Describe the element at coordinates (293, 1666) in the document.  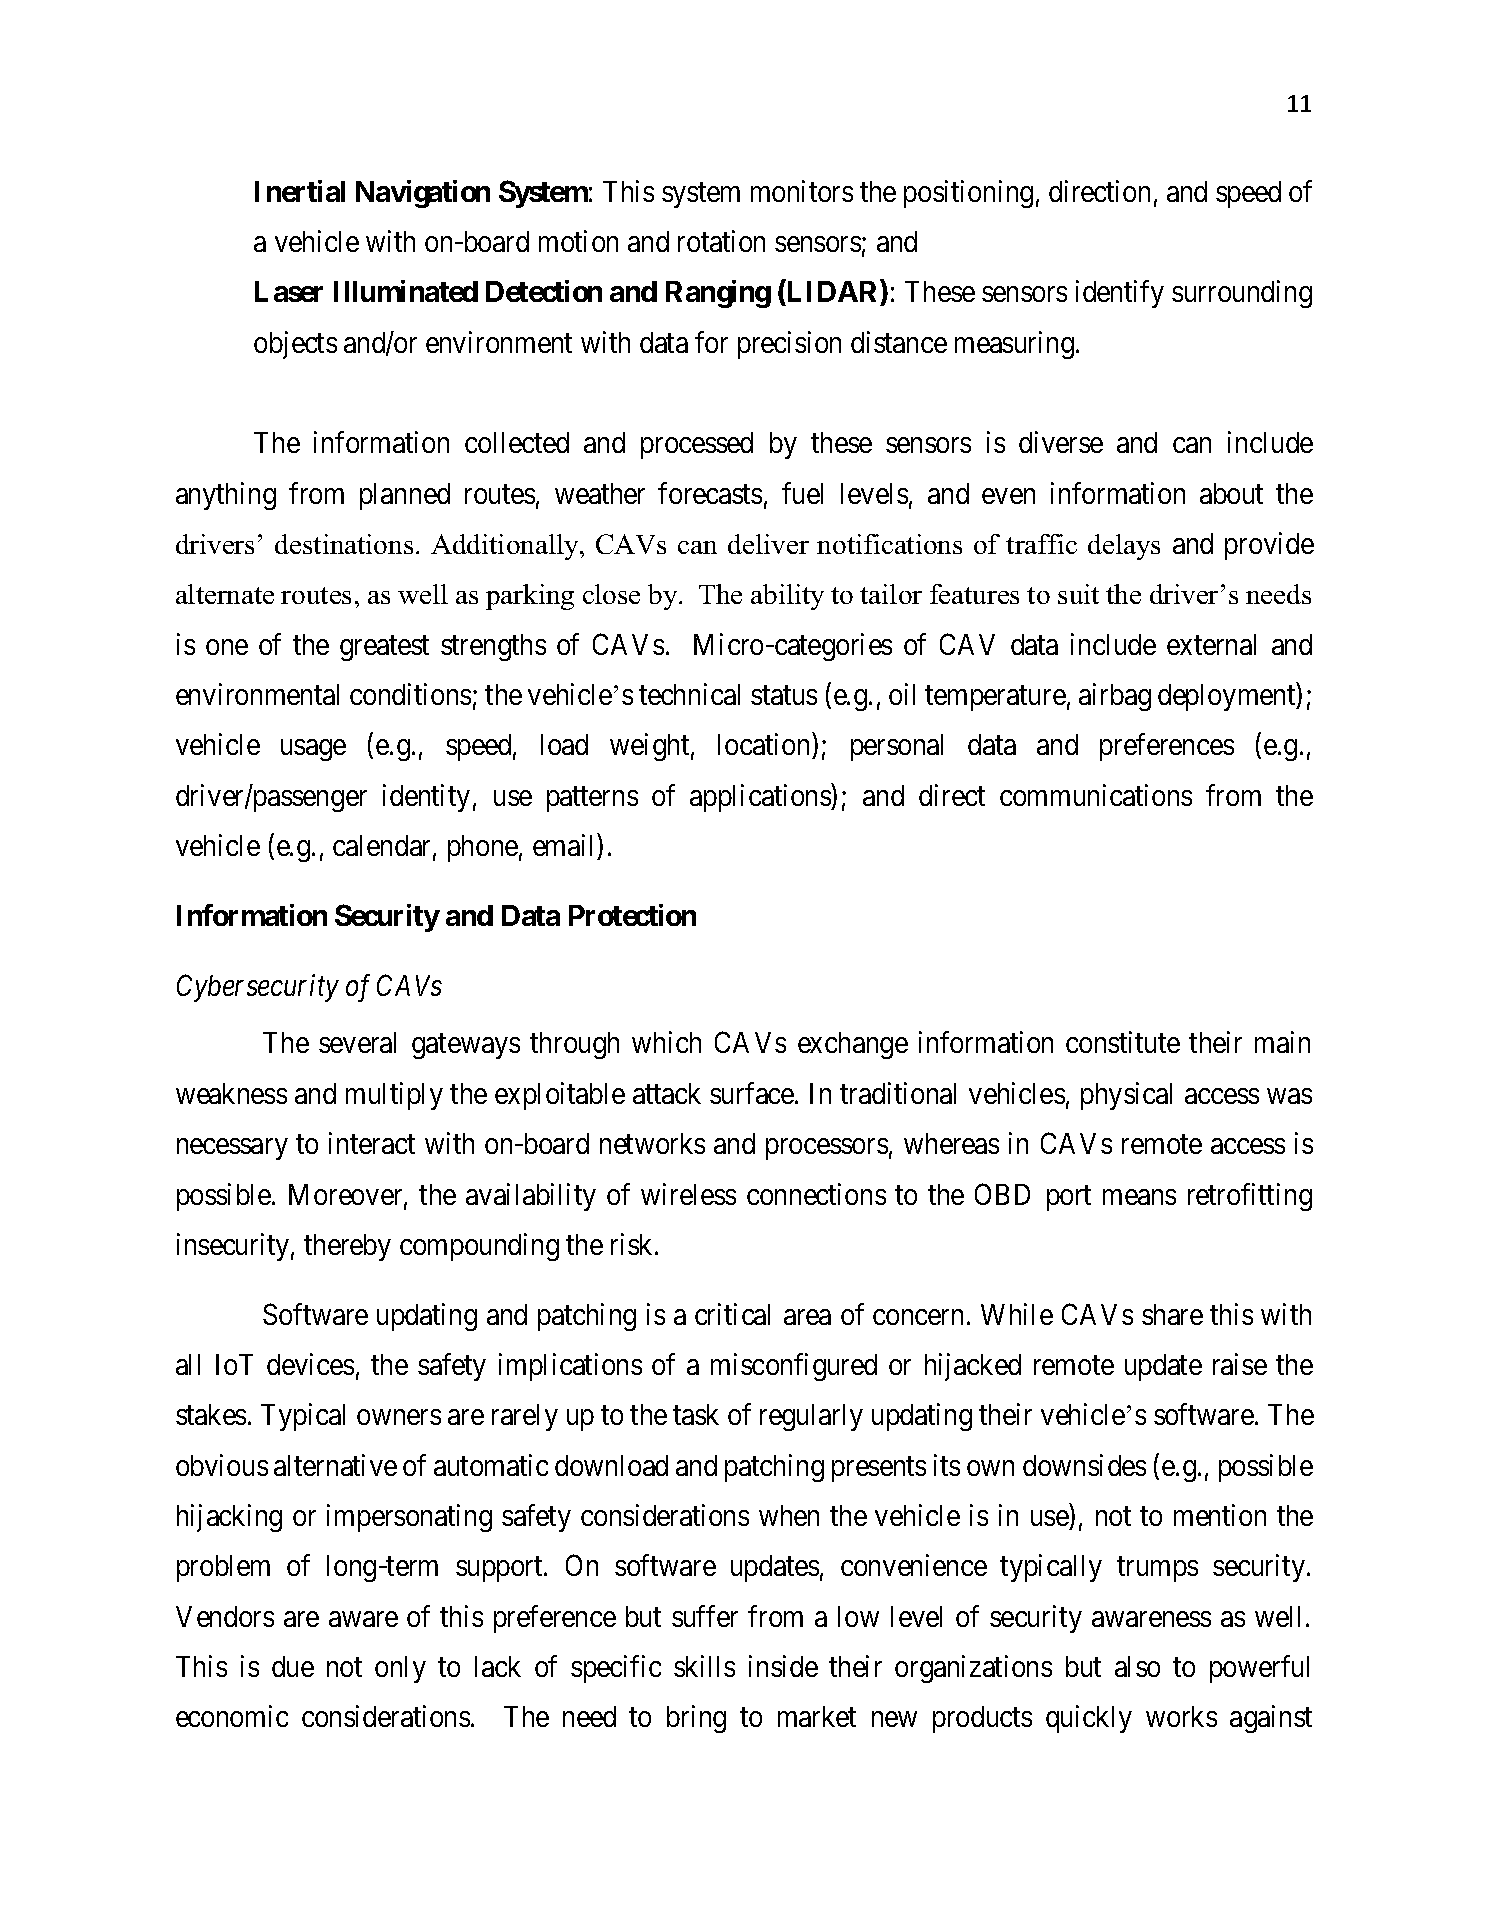
I see `due` at that location.
